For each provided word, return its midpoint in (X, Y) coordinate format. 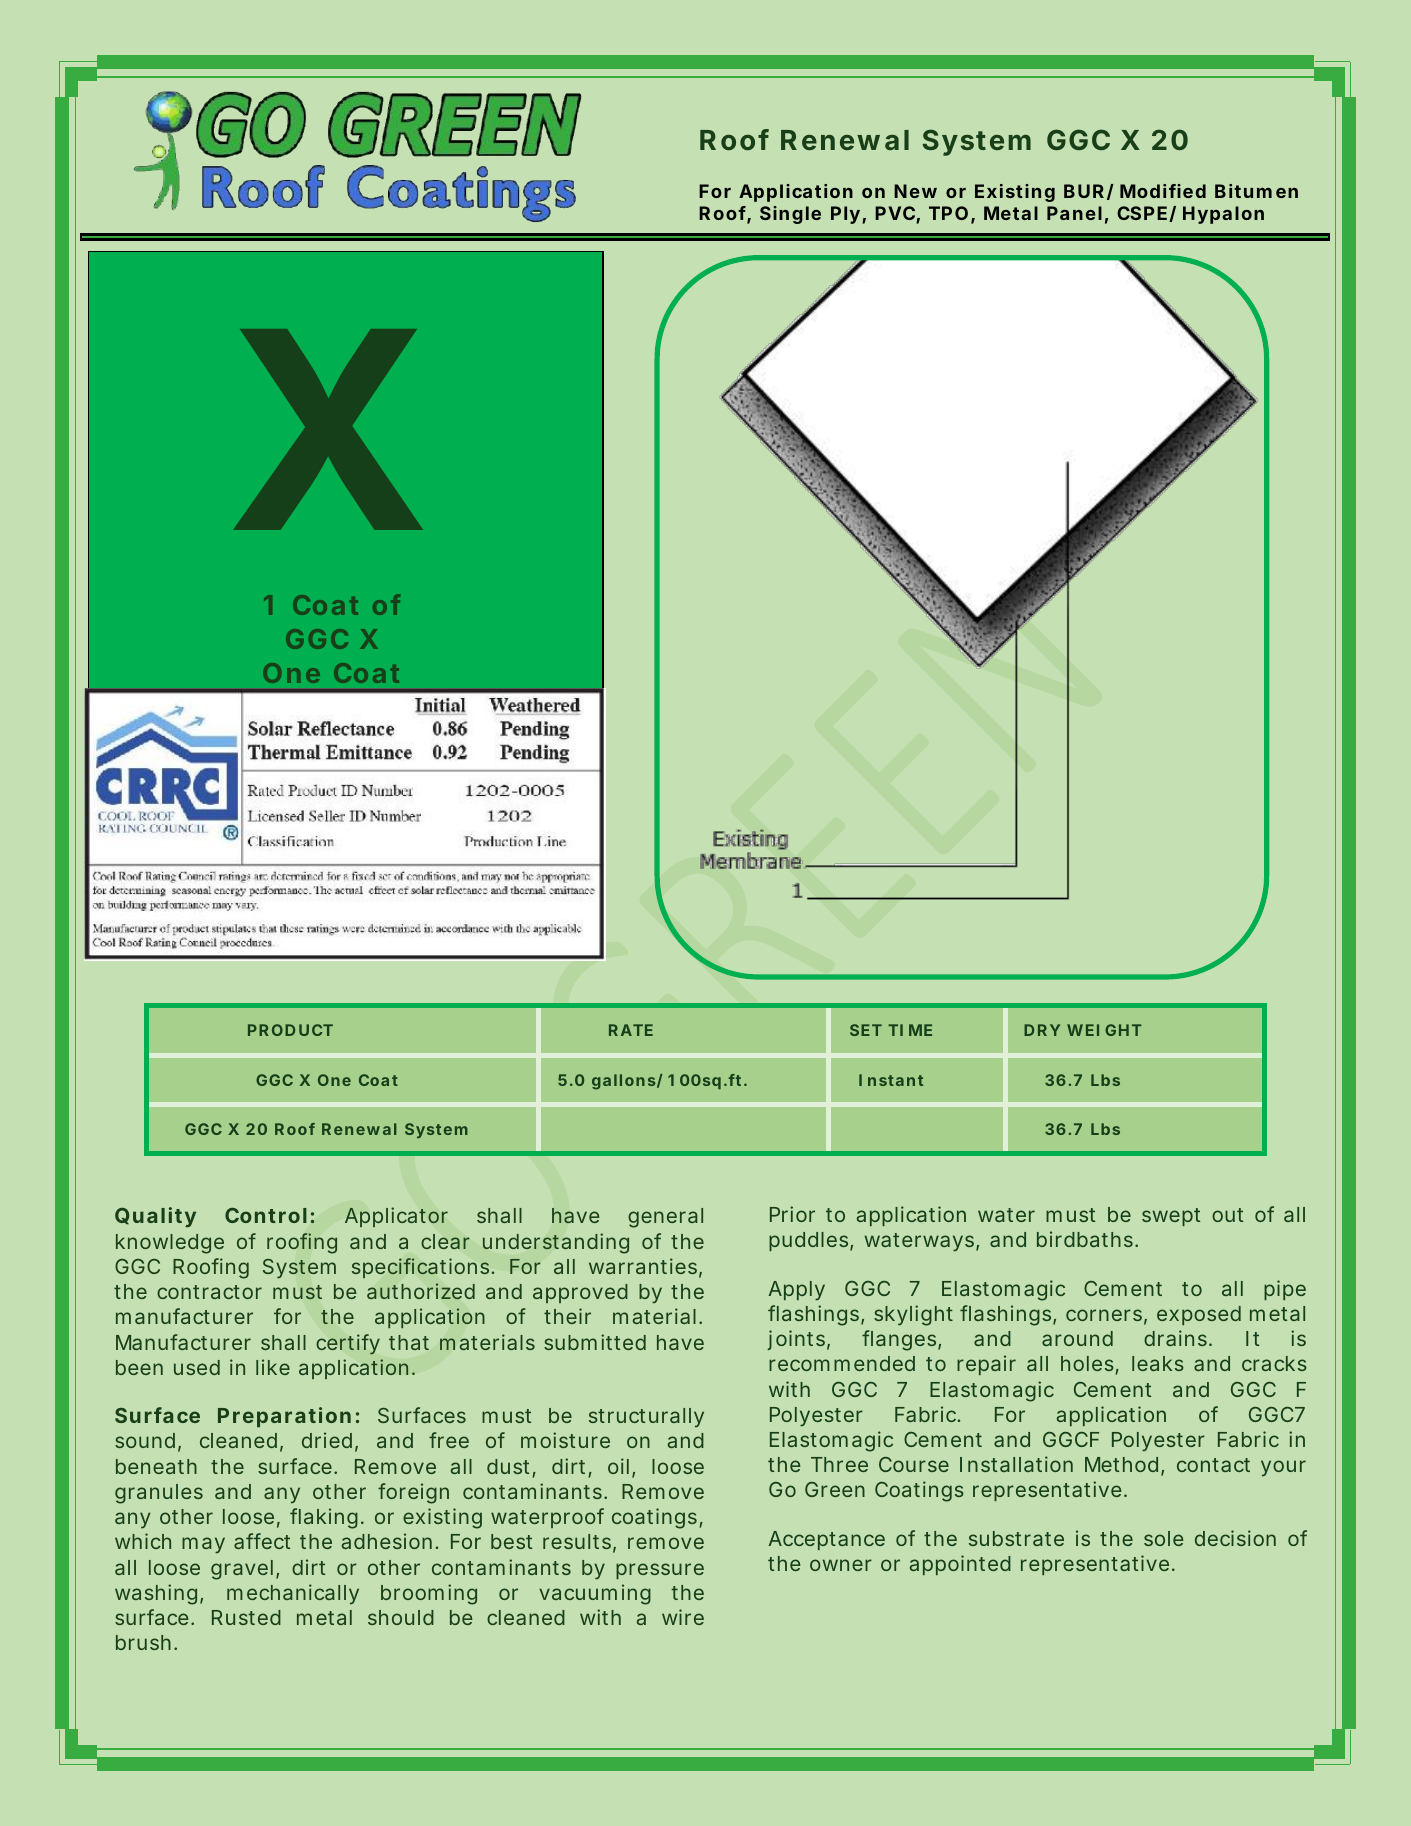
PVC (895, 213)
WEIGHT (1104, 1030)
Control (266, 1215)
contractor (209, 1292)
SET (866, 1030)
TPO (948, 213)
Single (790, 215)
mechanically (293, 1594)
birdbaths (1086, 1239)
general (665, 1218)
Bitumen (1256, 191)
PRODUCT (290, 1030)
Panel (1074, 213)
